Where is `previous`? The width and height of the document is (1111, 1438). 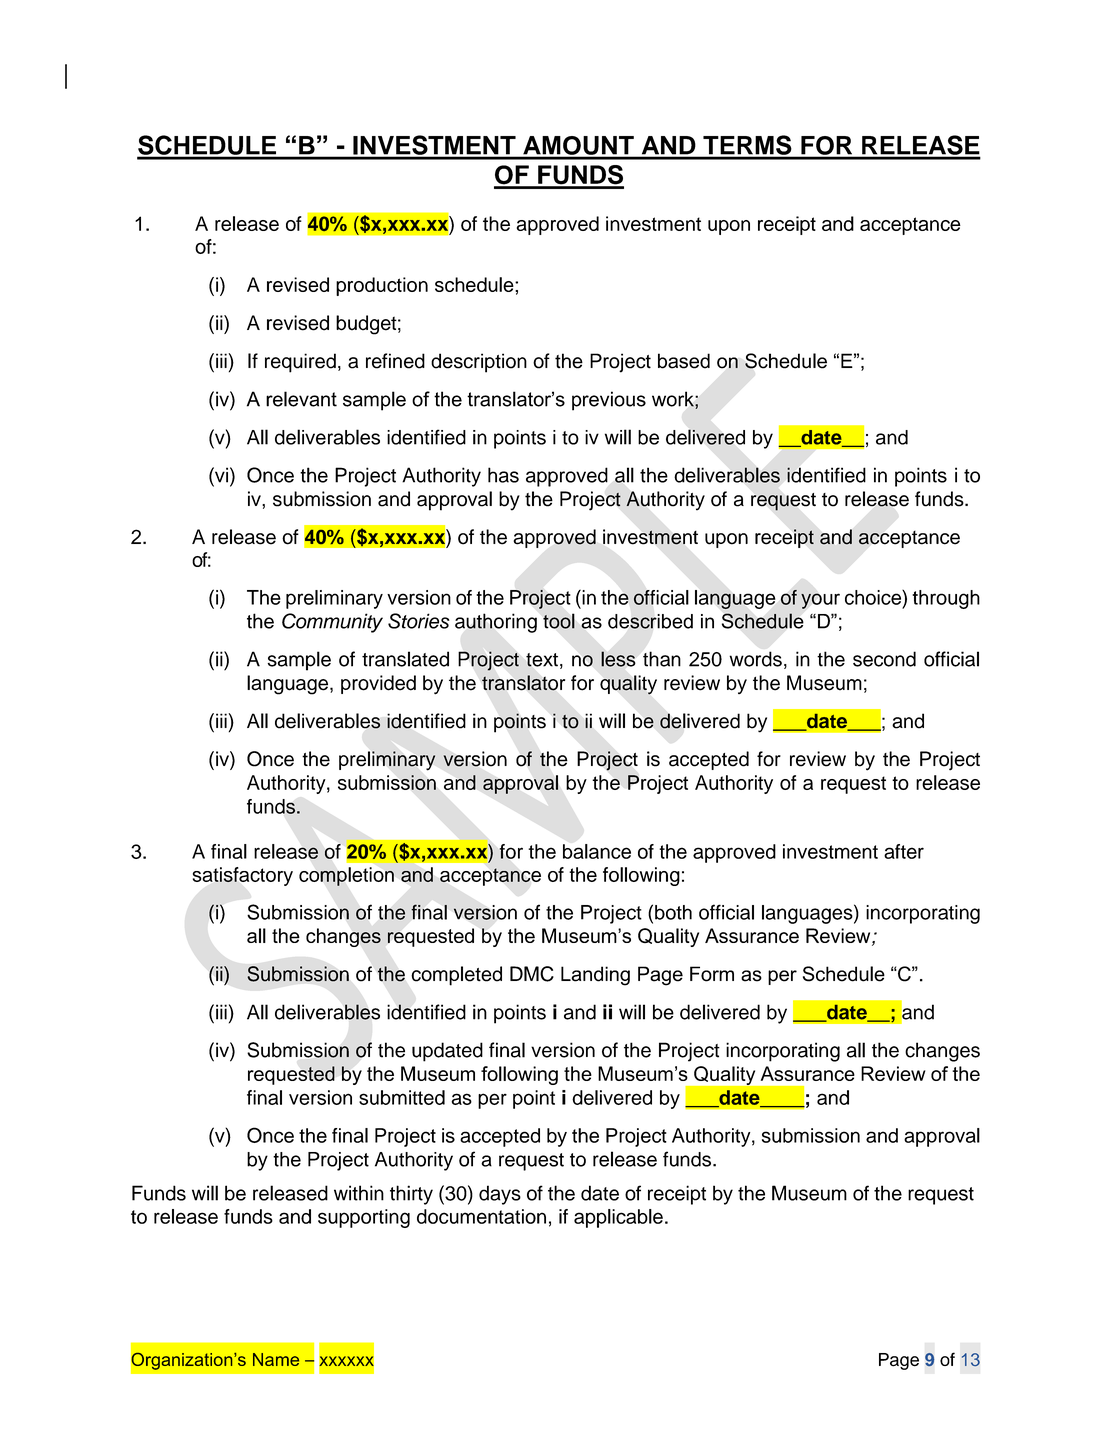
previous is located at coordinates (609, 401).
